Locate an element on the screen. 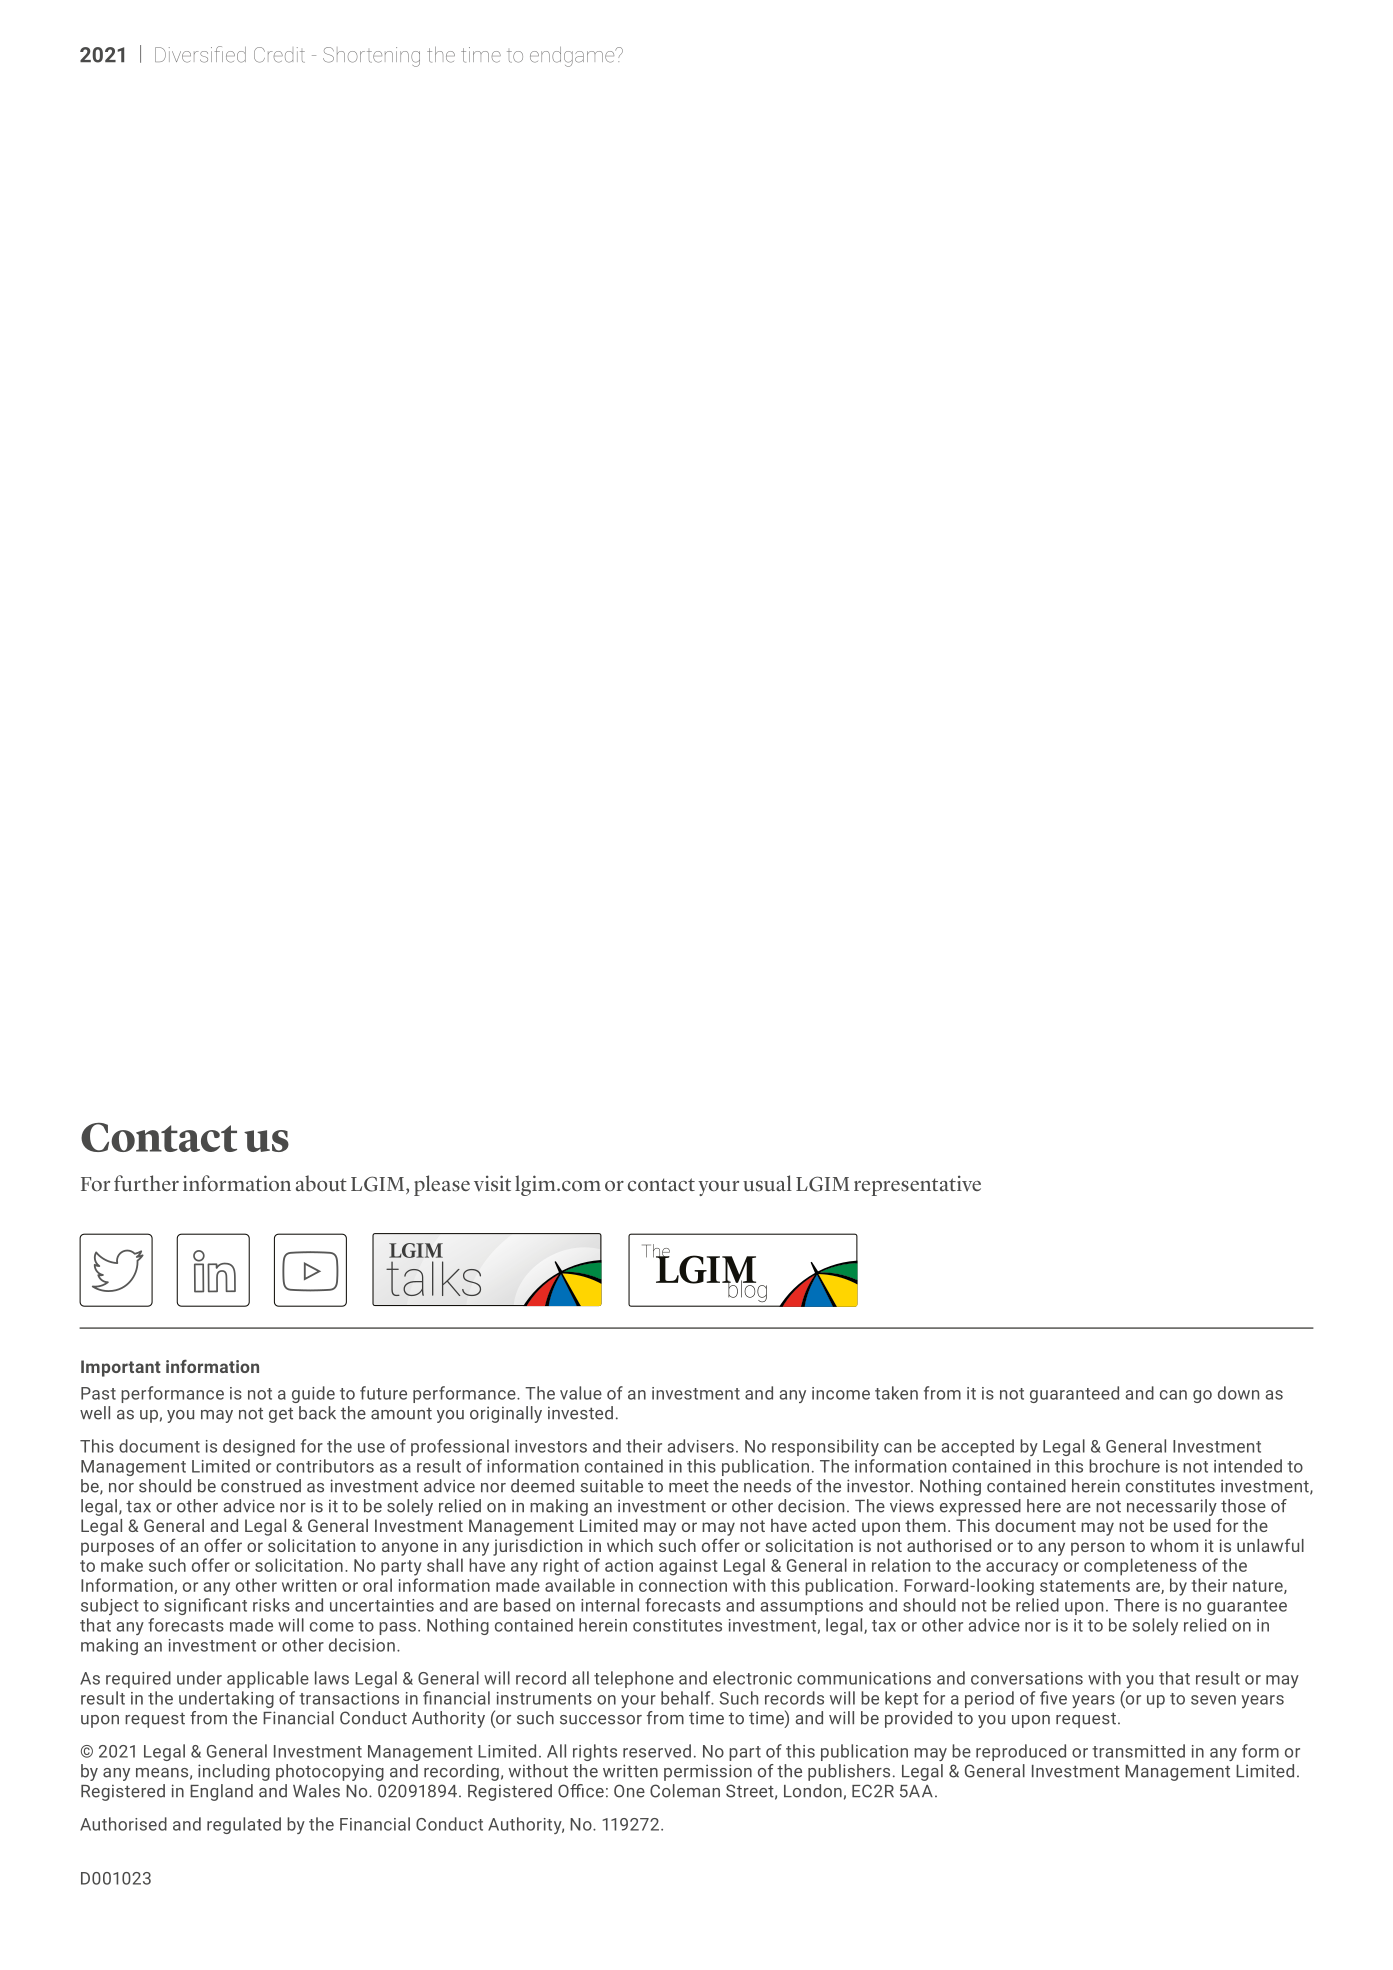 The width and height of the screenshot is (1393, 1970). further is located at coordinates (146, 1183).
